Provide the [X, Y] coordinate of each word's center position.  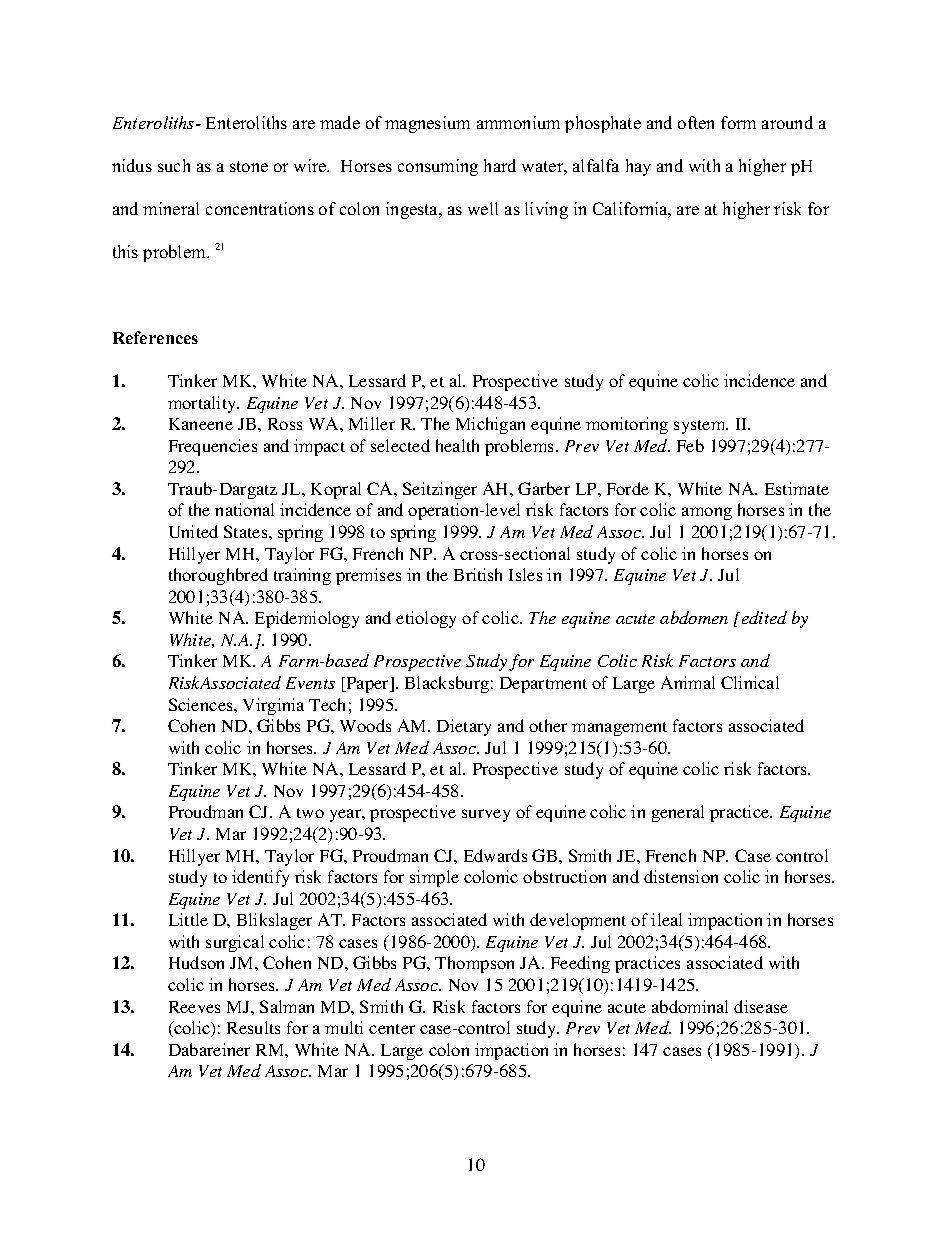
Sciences [202, 704]
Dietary [464, 727]
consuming [438, 167]
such [174, 165]
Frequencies [213, 447]
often [696, 122]
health [457, 445]
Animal [688, 682]
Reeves [194, 1007]
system [701, 427]
